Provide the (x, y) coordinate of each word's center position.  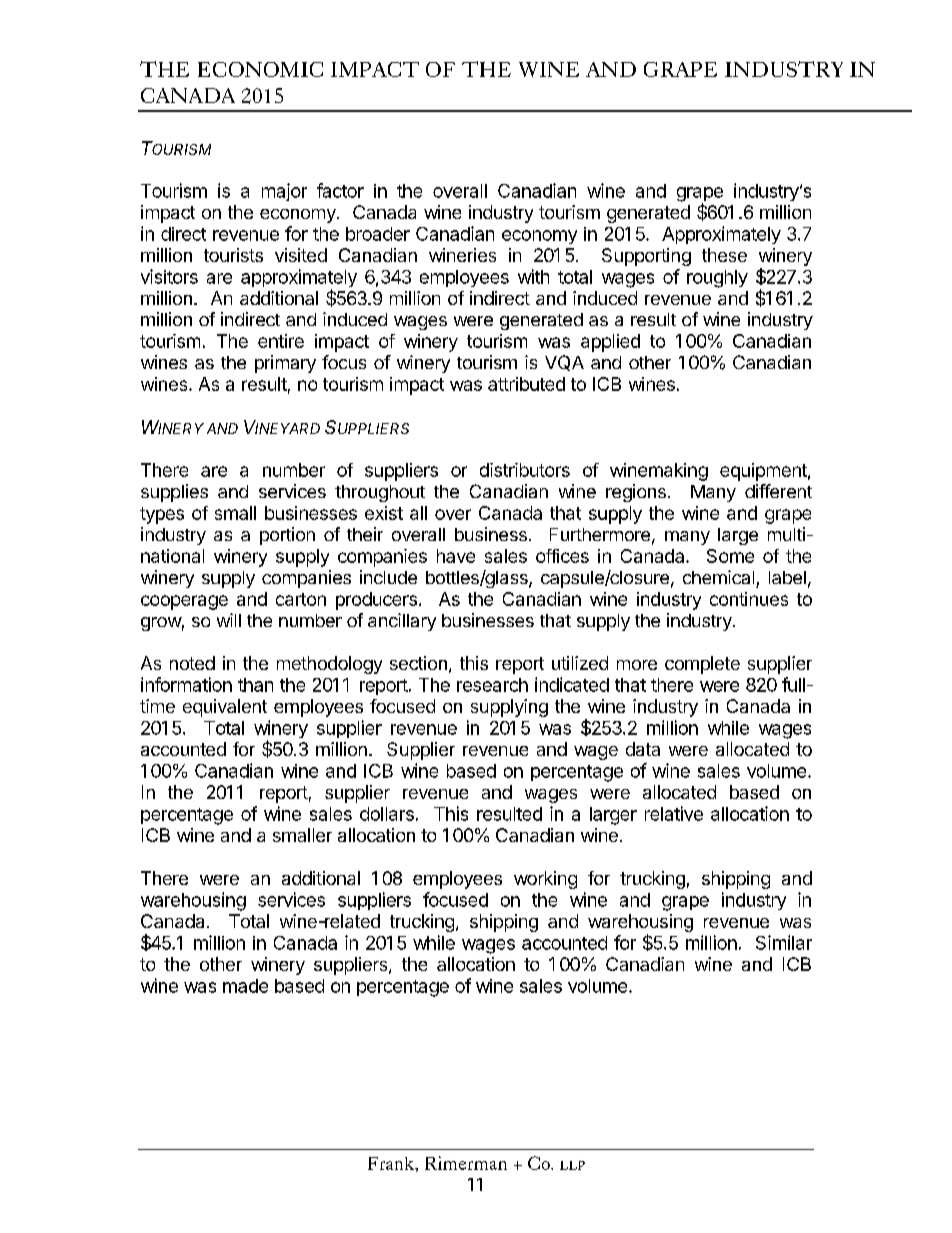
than (255, 685)
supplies (174, 493)
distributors (525, 470)
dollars (387, 814)
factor (340, 190)
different (778, 491)
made (245, 986)
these (724, 255)
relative (674, 813)
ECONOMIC (260, 69)
